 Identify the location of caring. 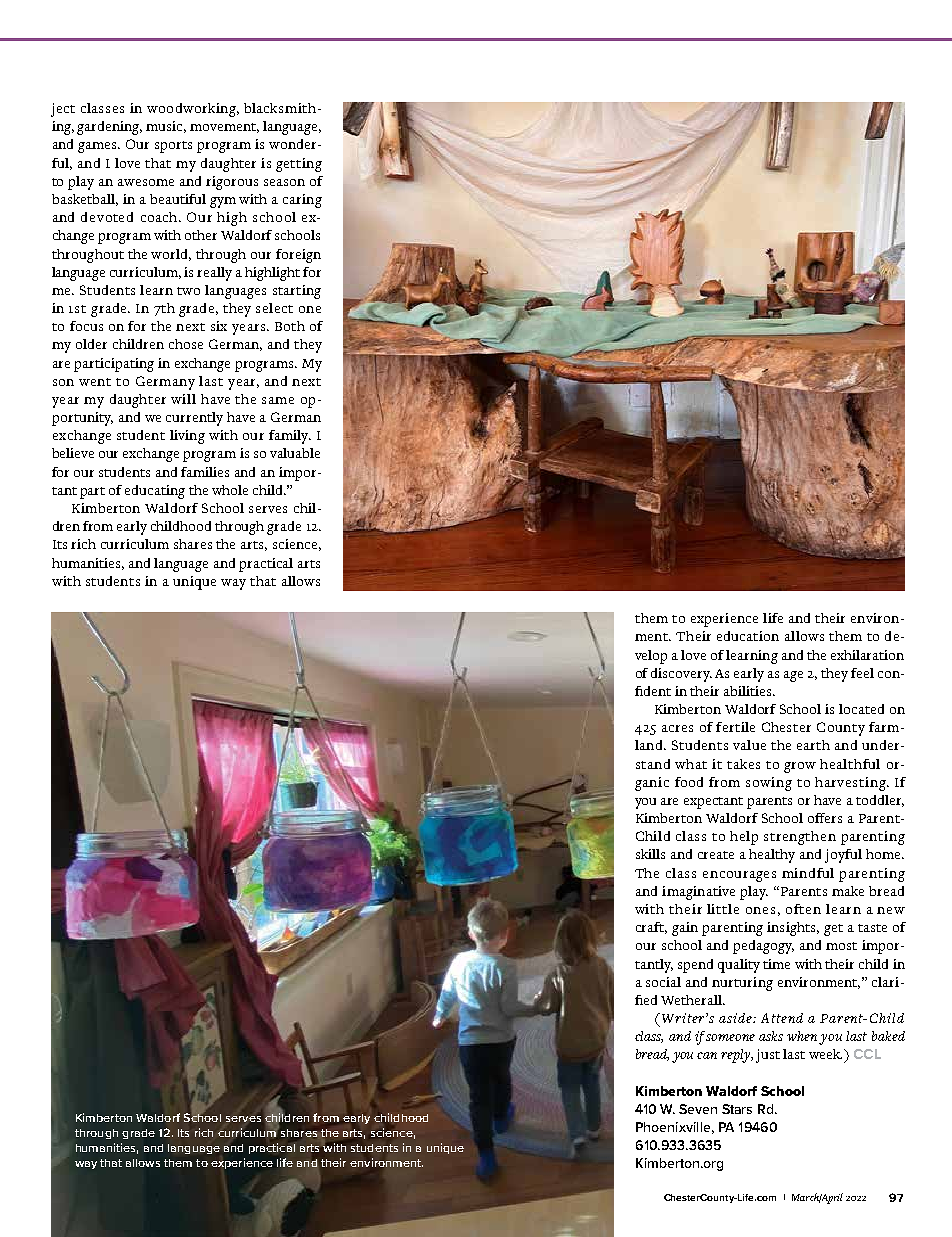
(302, 201).
